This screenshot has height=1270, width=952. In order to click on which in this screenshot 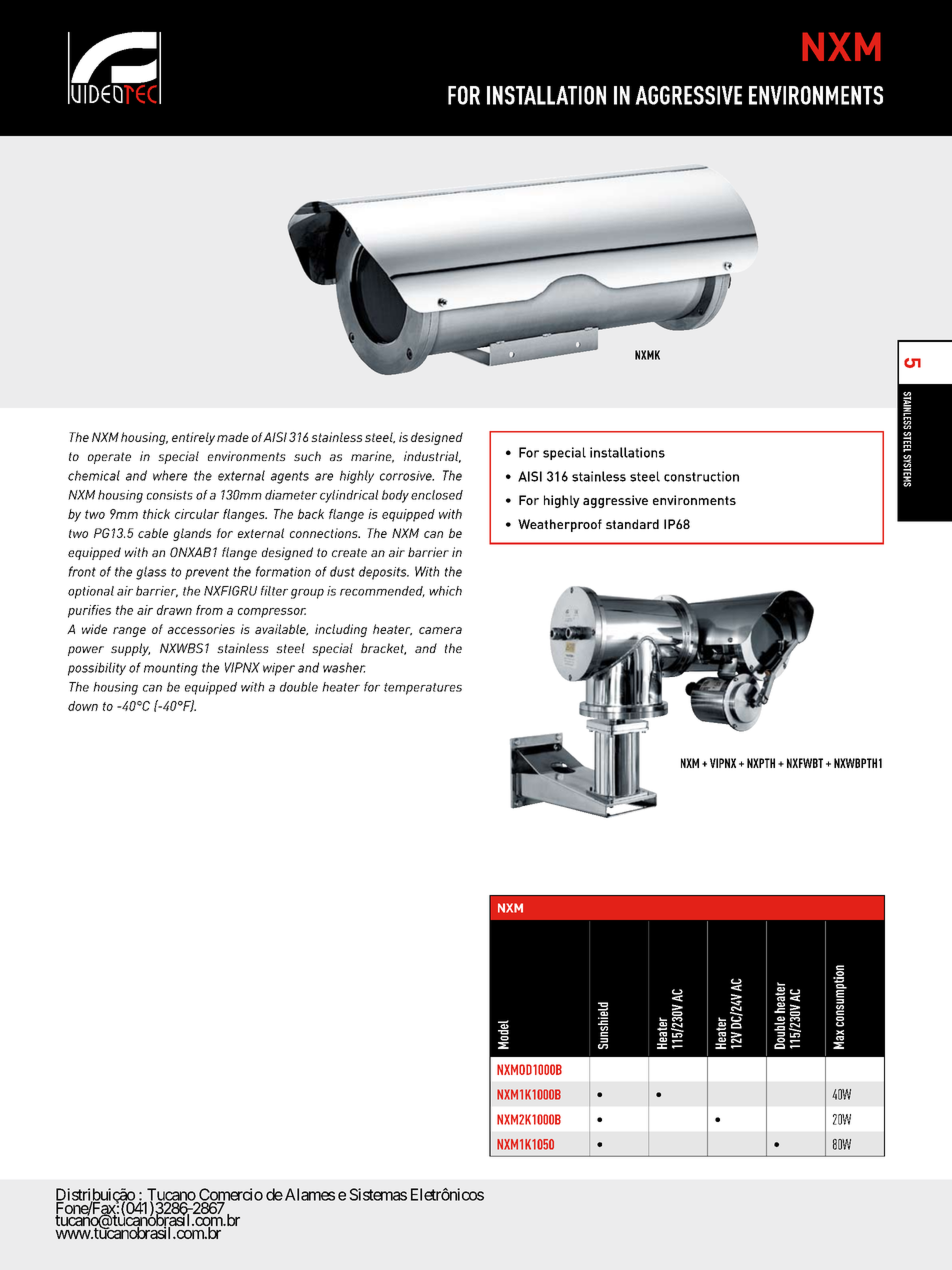, I will do `click(445, 591)`.
